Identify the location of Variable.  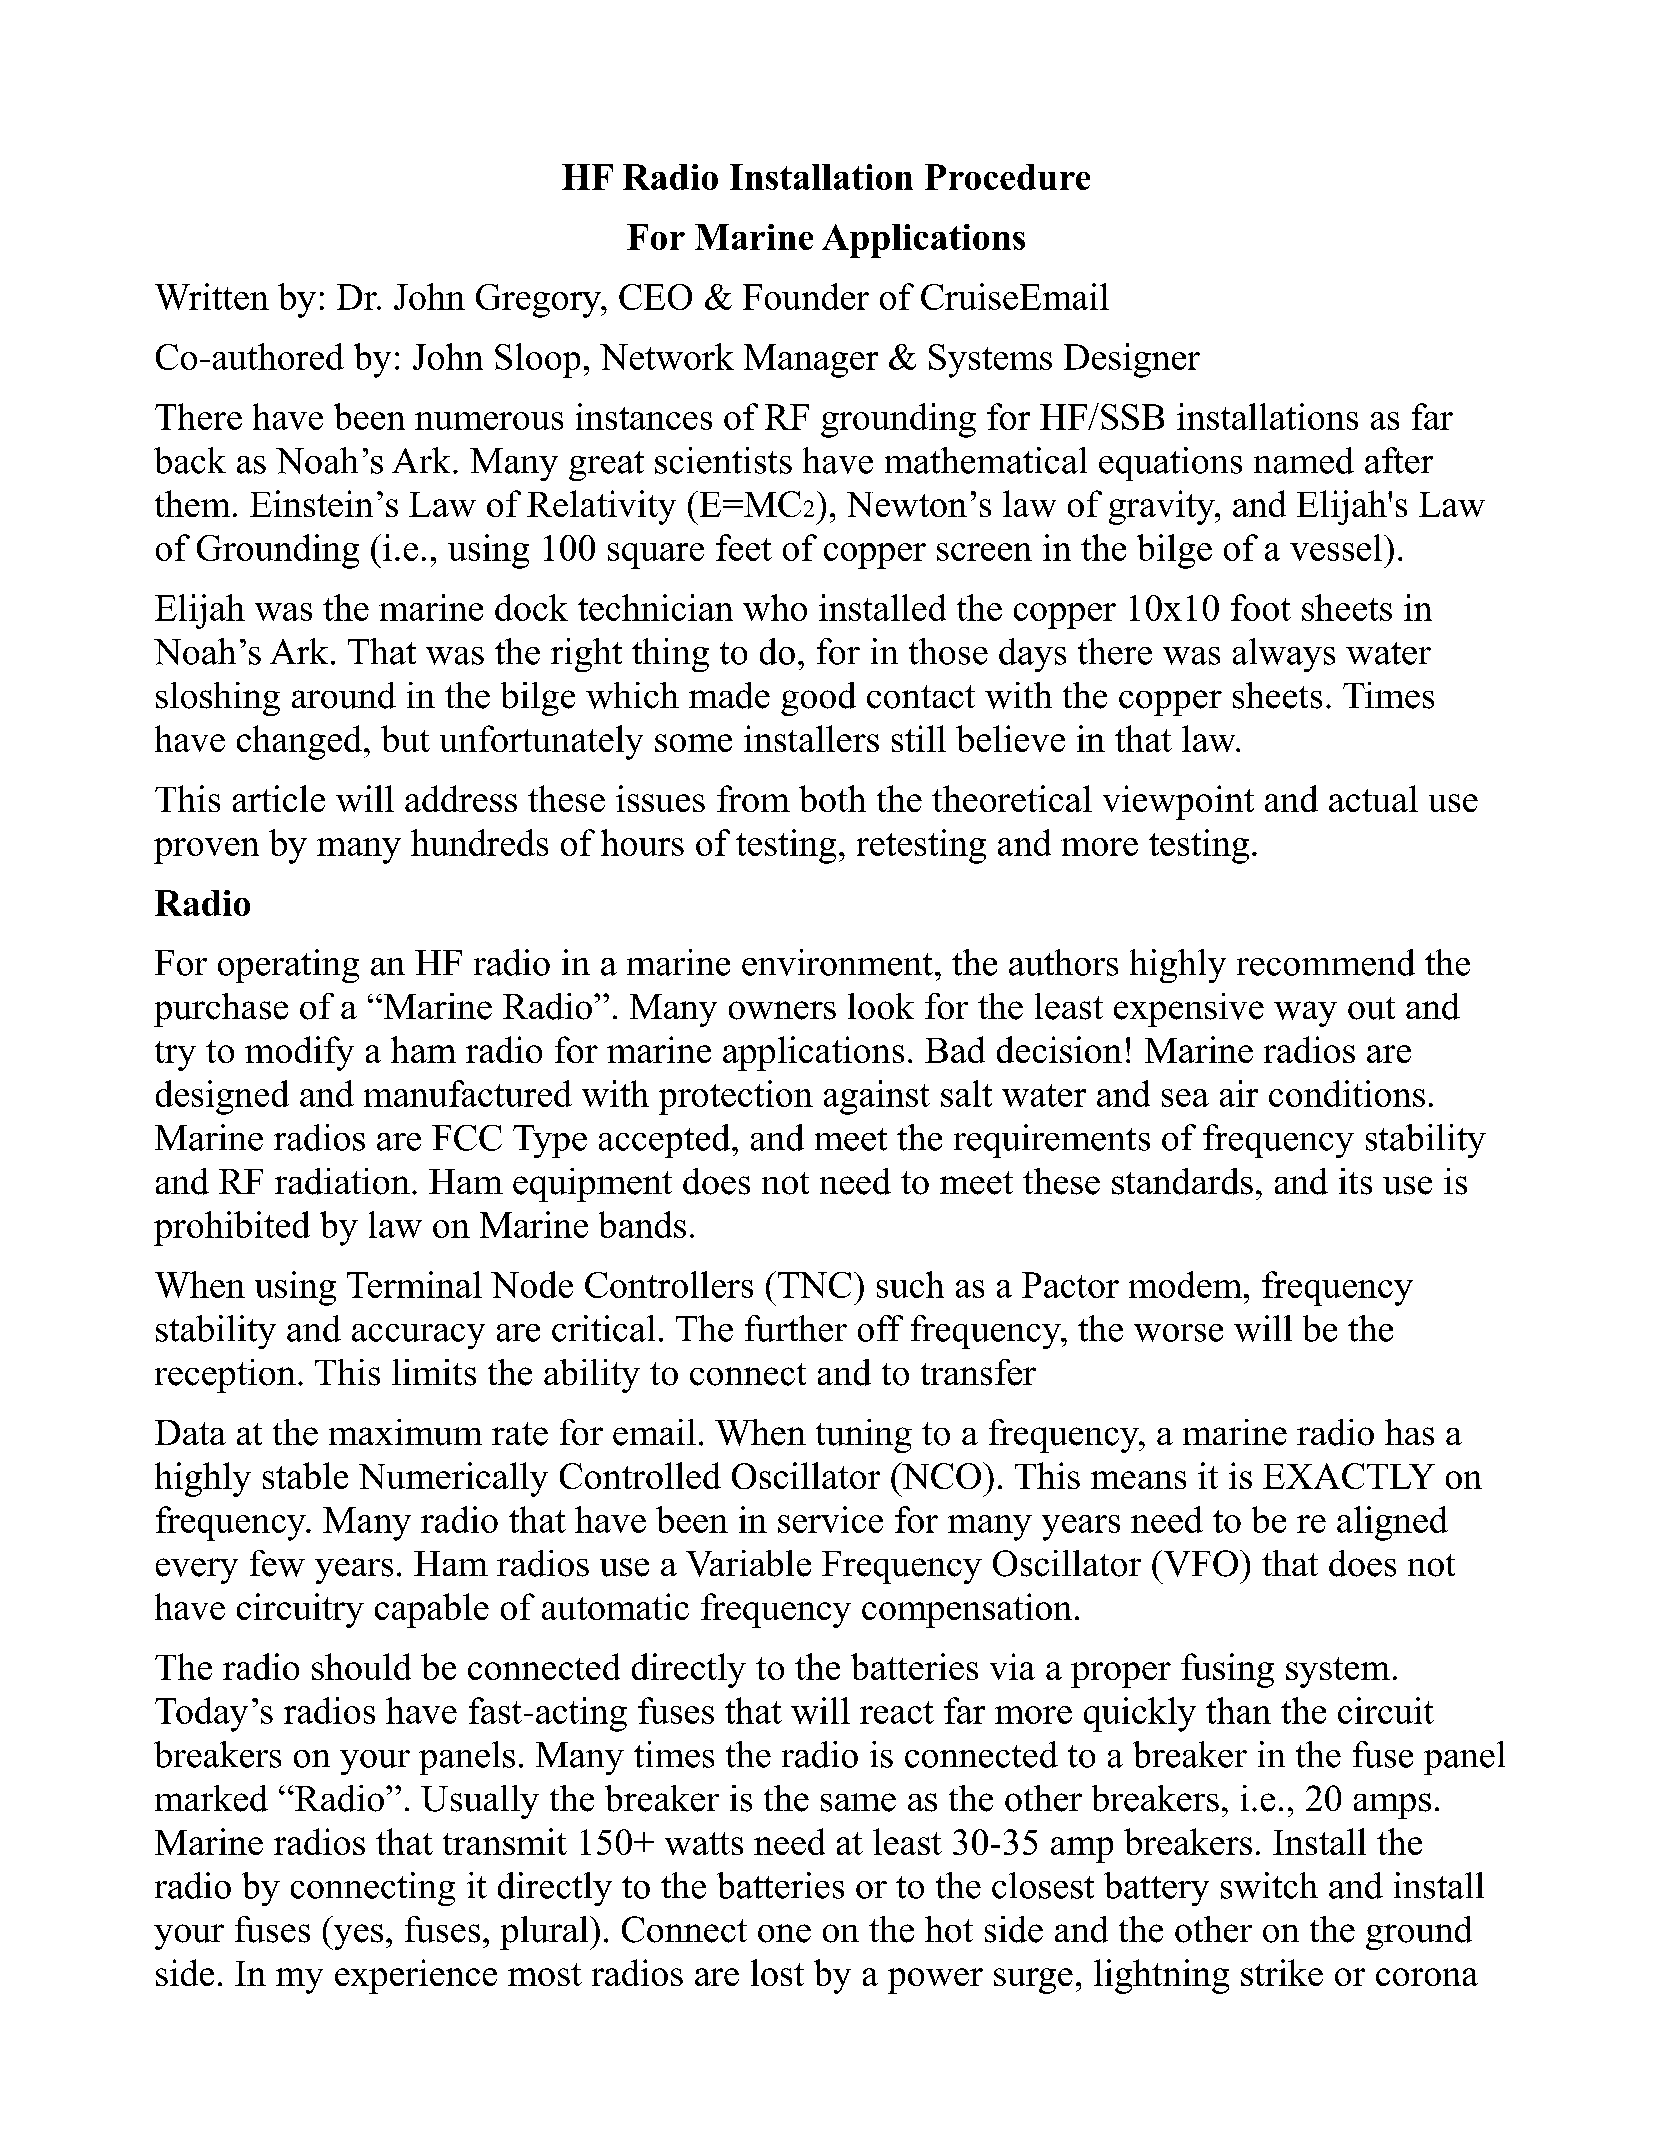
(748, 1563).
